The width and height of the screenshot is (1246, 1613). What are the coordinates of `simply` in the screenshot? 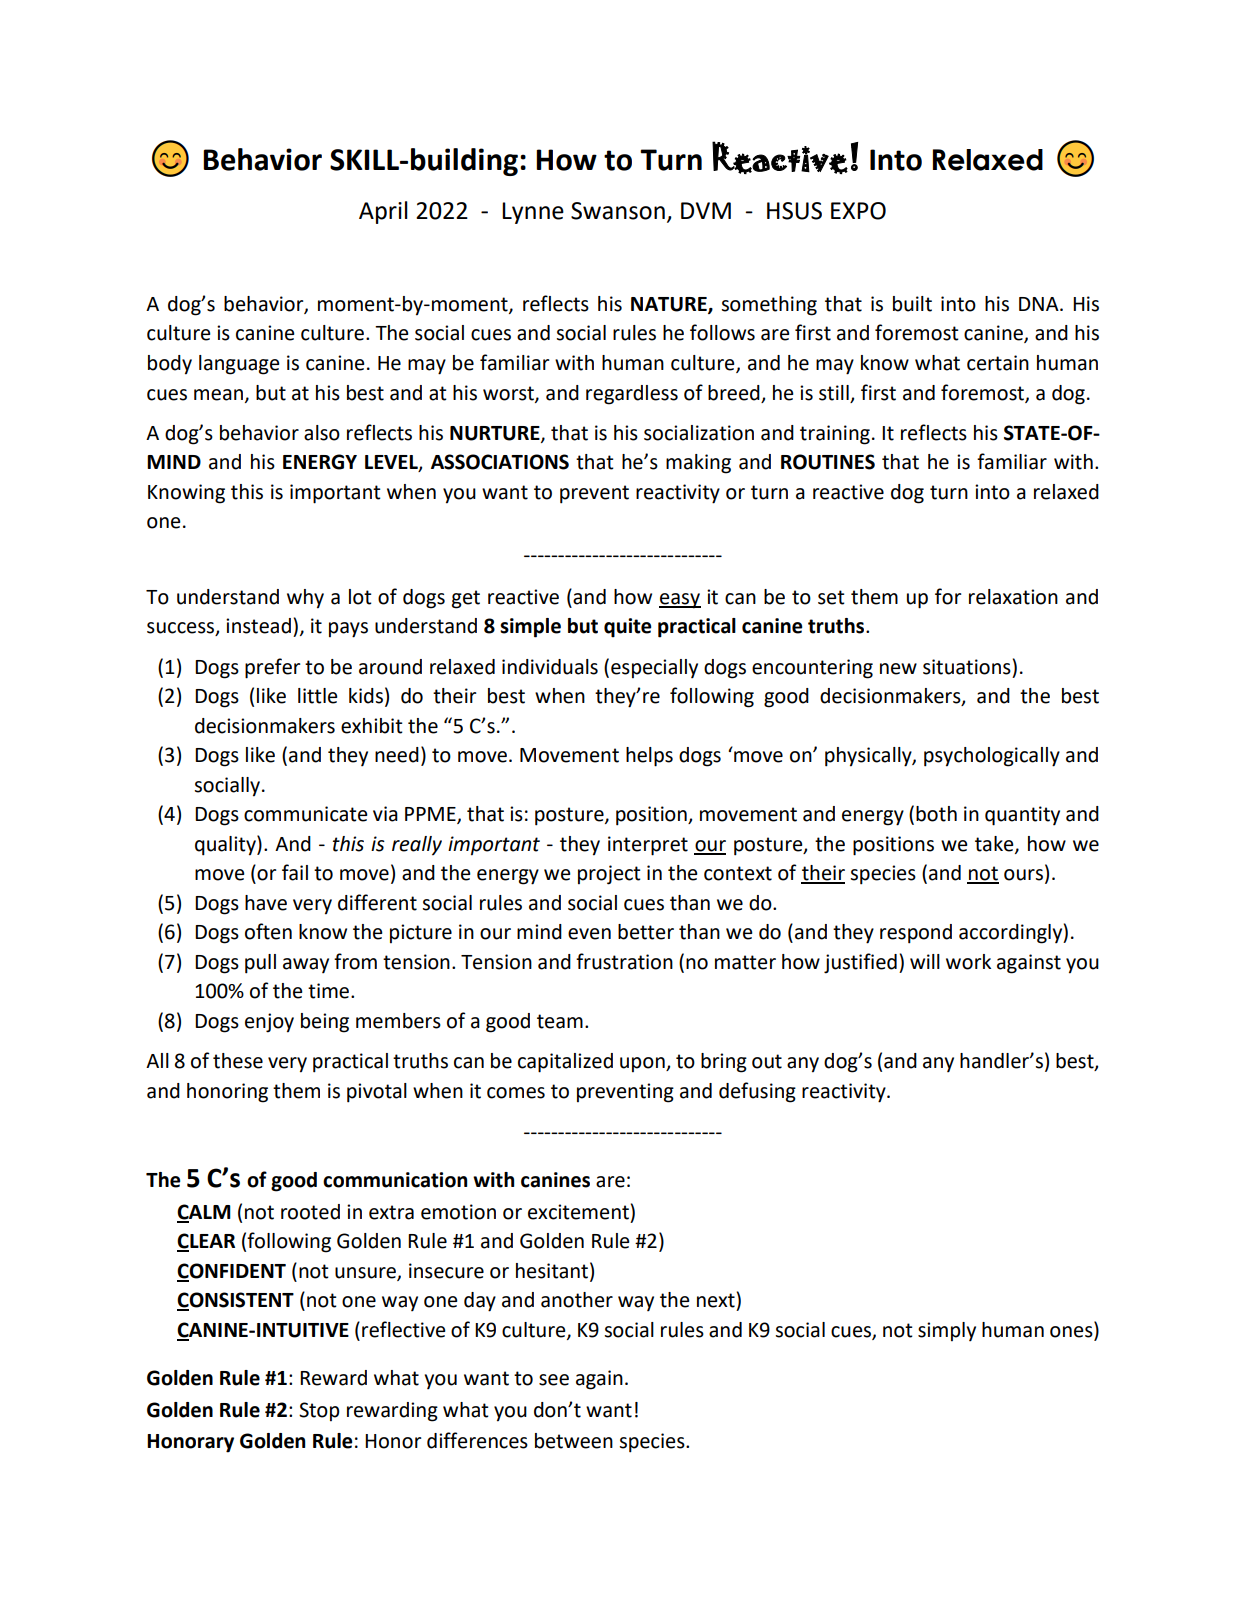 It's located at (947, 1331).
